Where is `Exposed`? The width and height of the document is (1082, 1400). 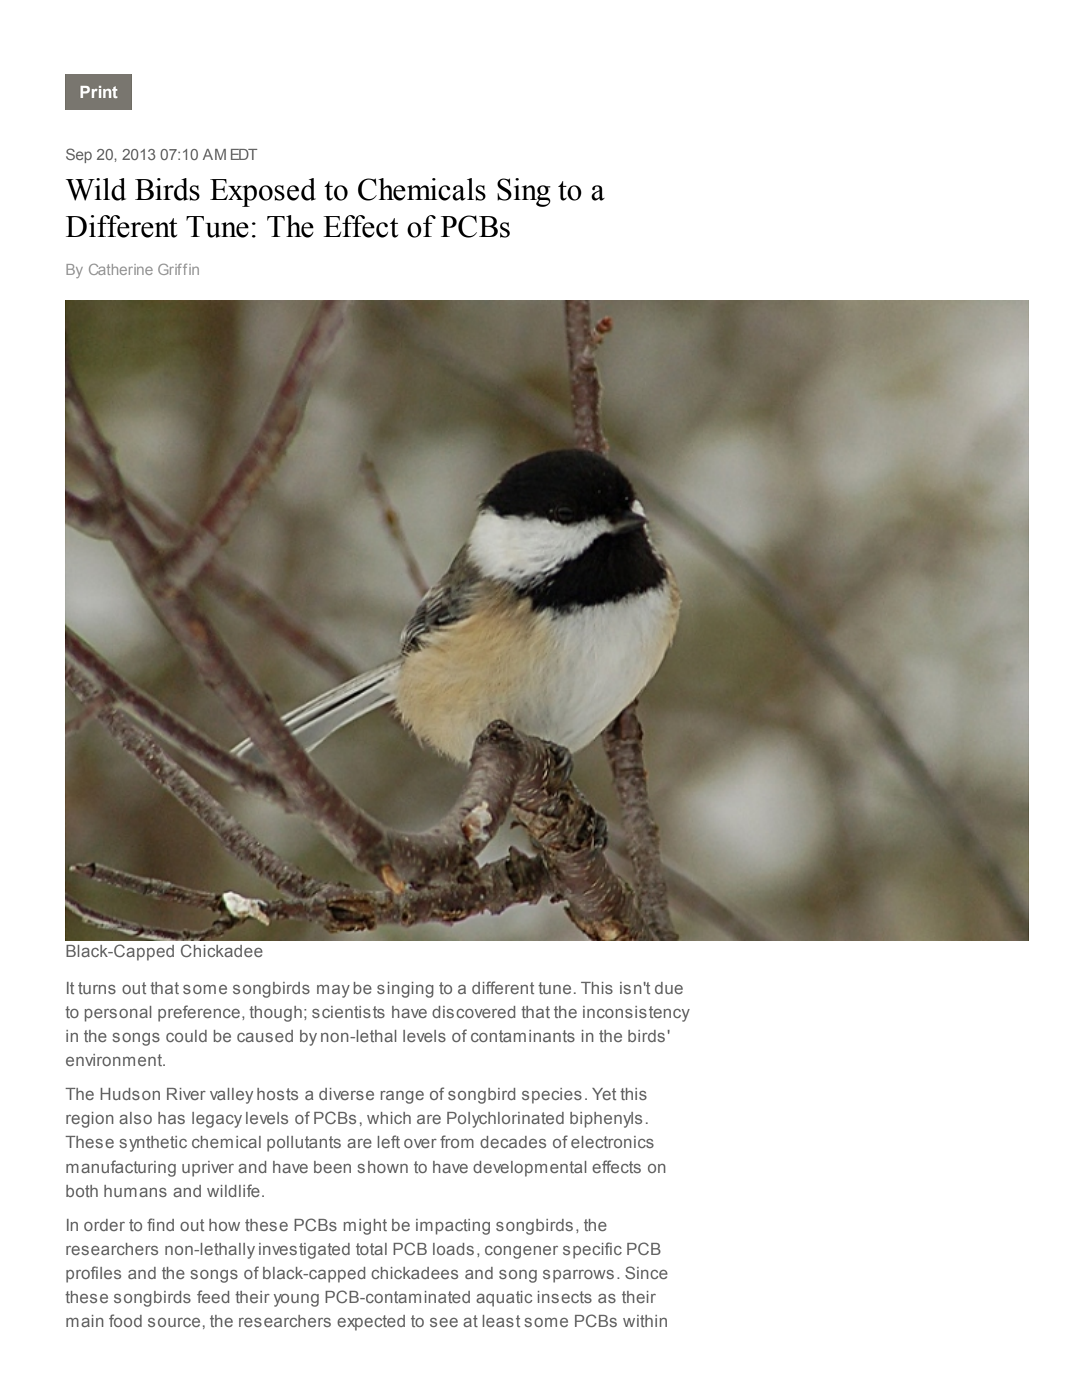 Exposed is located at coordinates (263, 192).
